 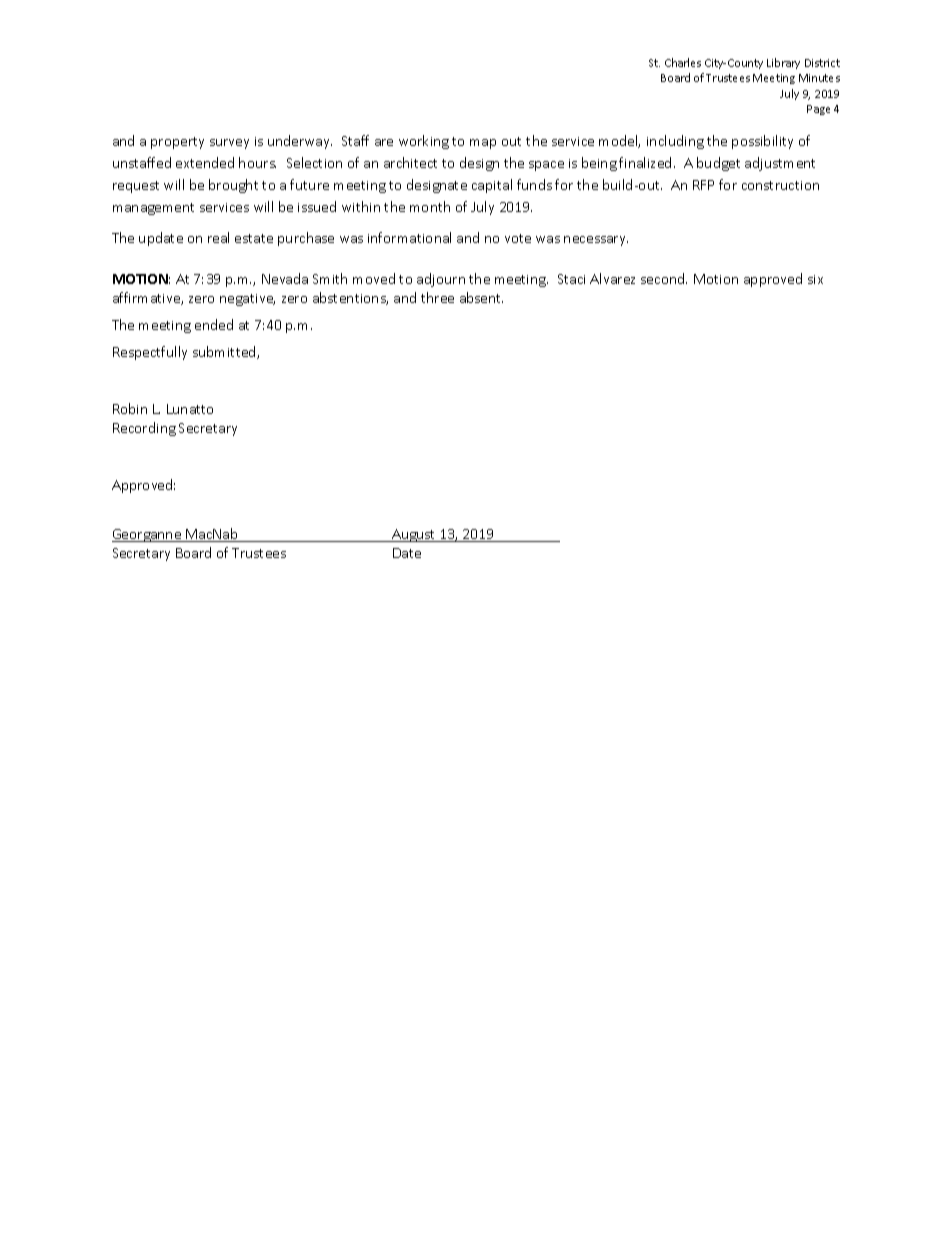 I want to click on real, so click(x=218, y=237).
